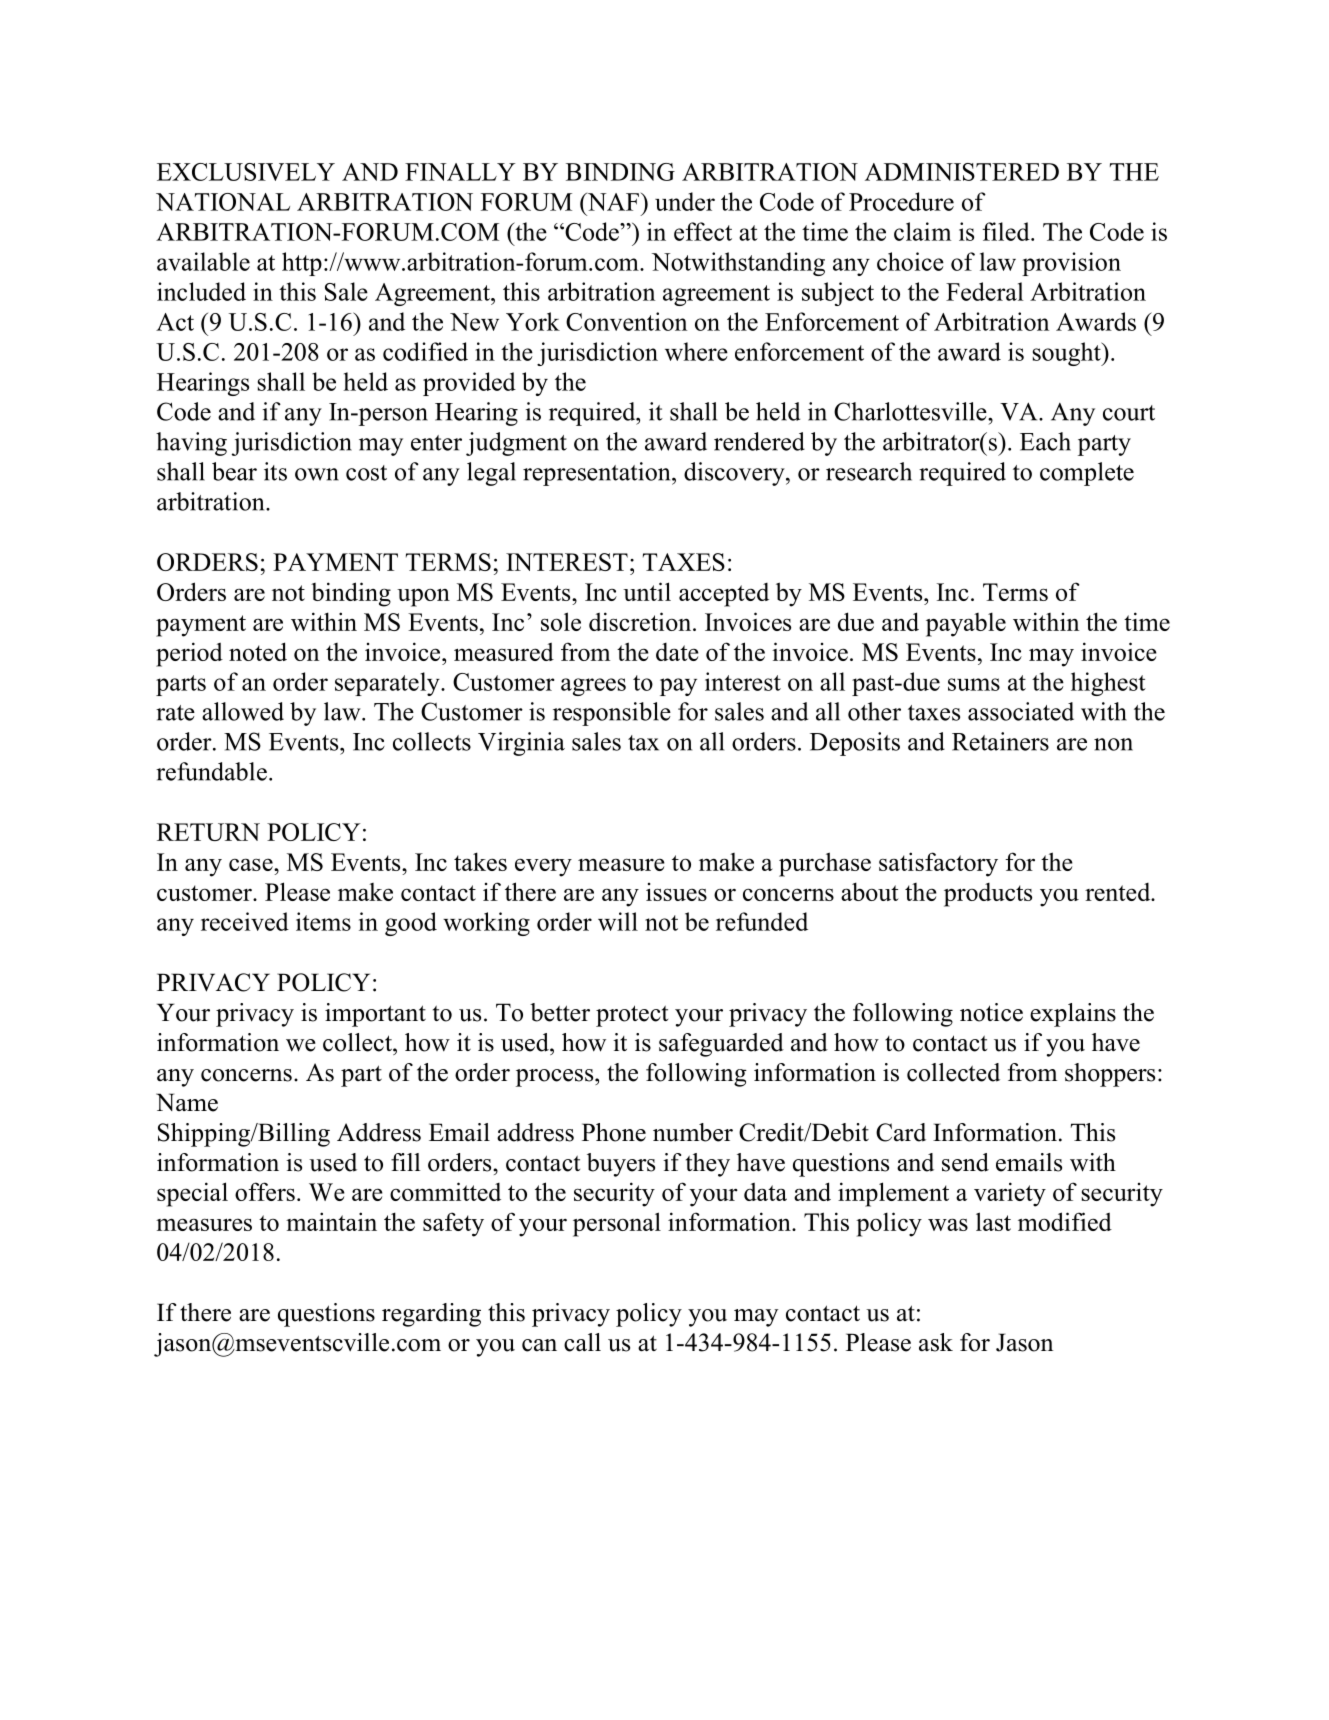 This screenshot has width=1329, height=1720. What do you see at coordinates (582, 1342) in the screenshot?
I see `call` at bounding box center [582, 1342].
